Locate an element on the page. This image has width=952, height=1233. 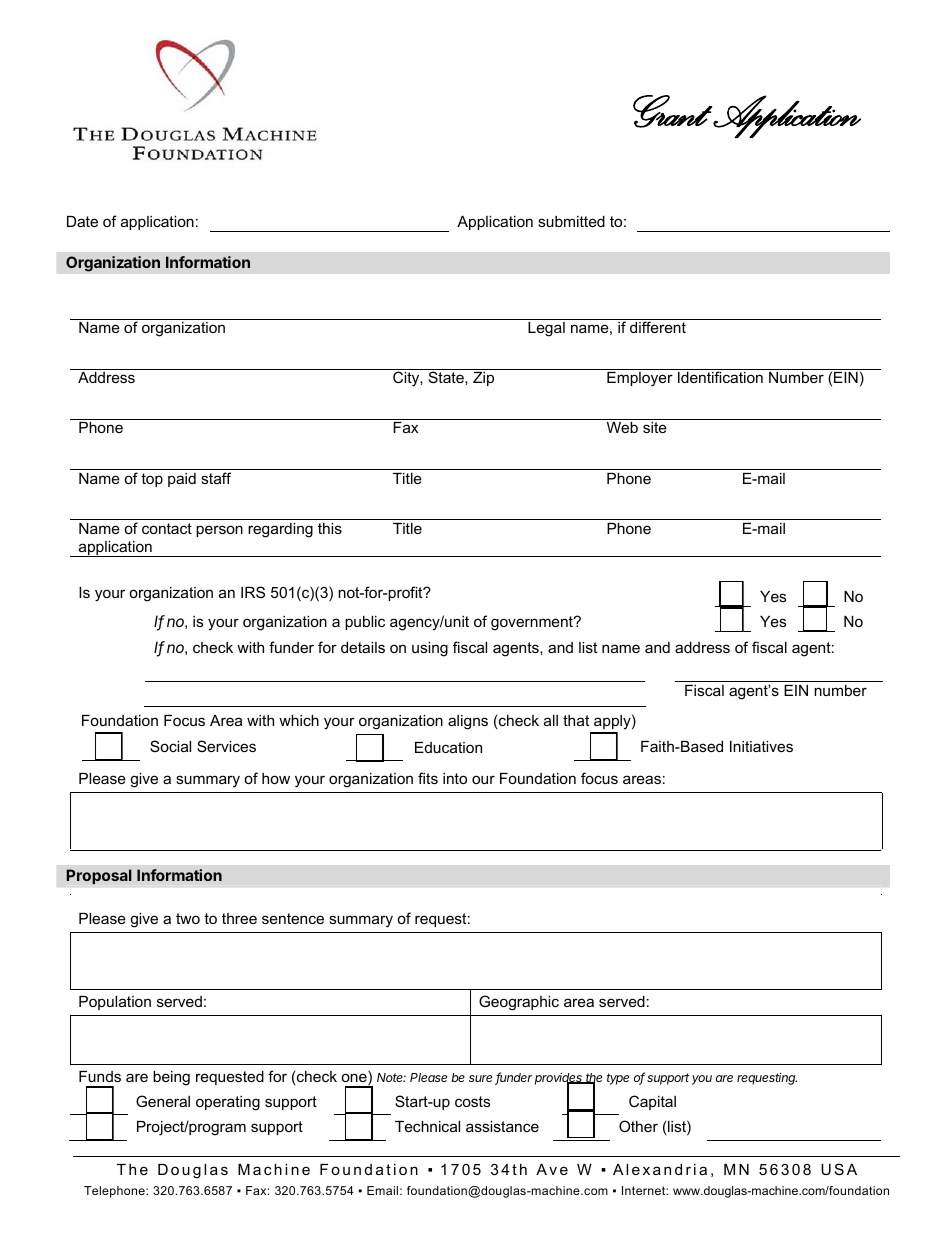
Grant is located at coordinates (672, 111).
